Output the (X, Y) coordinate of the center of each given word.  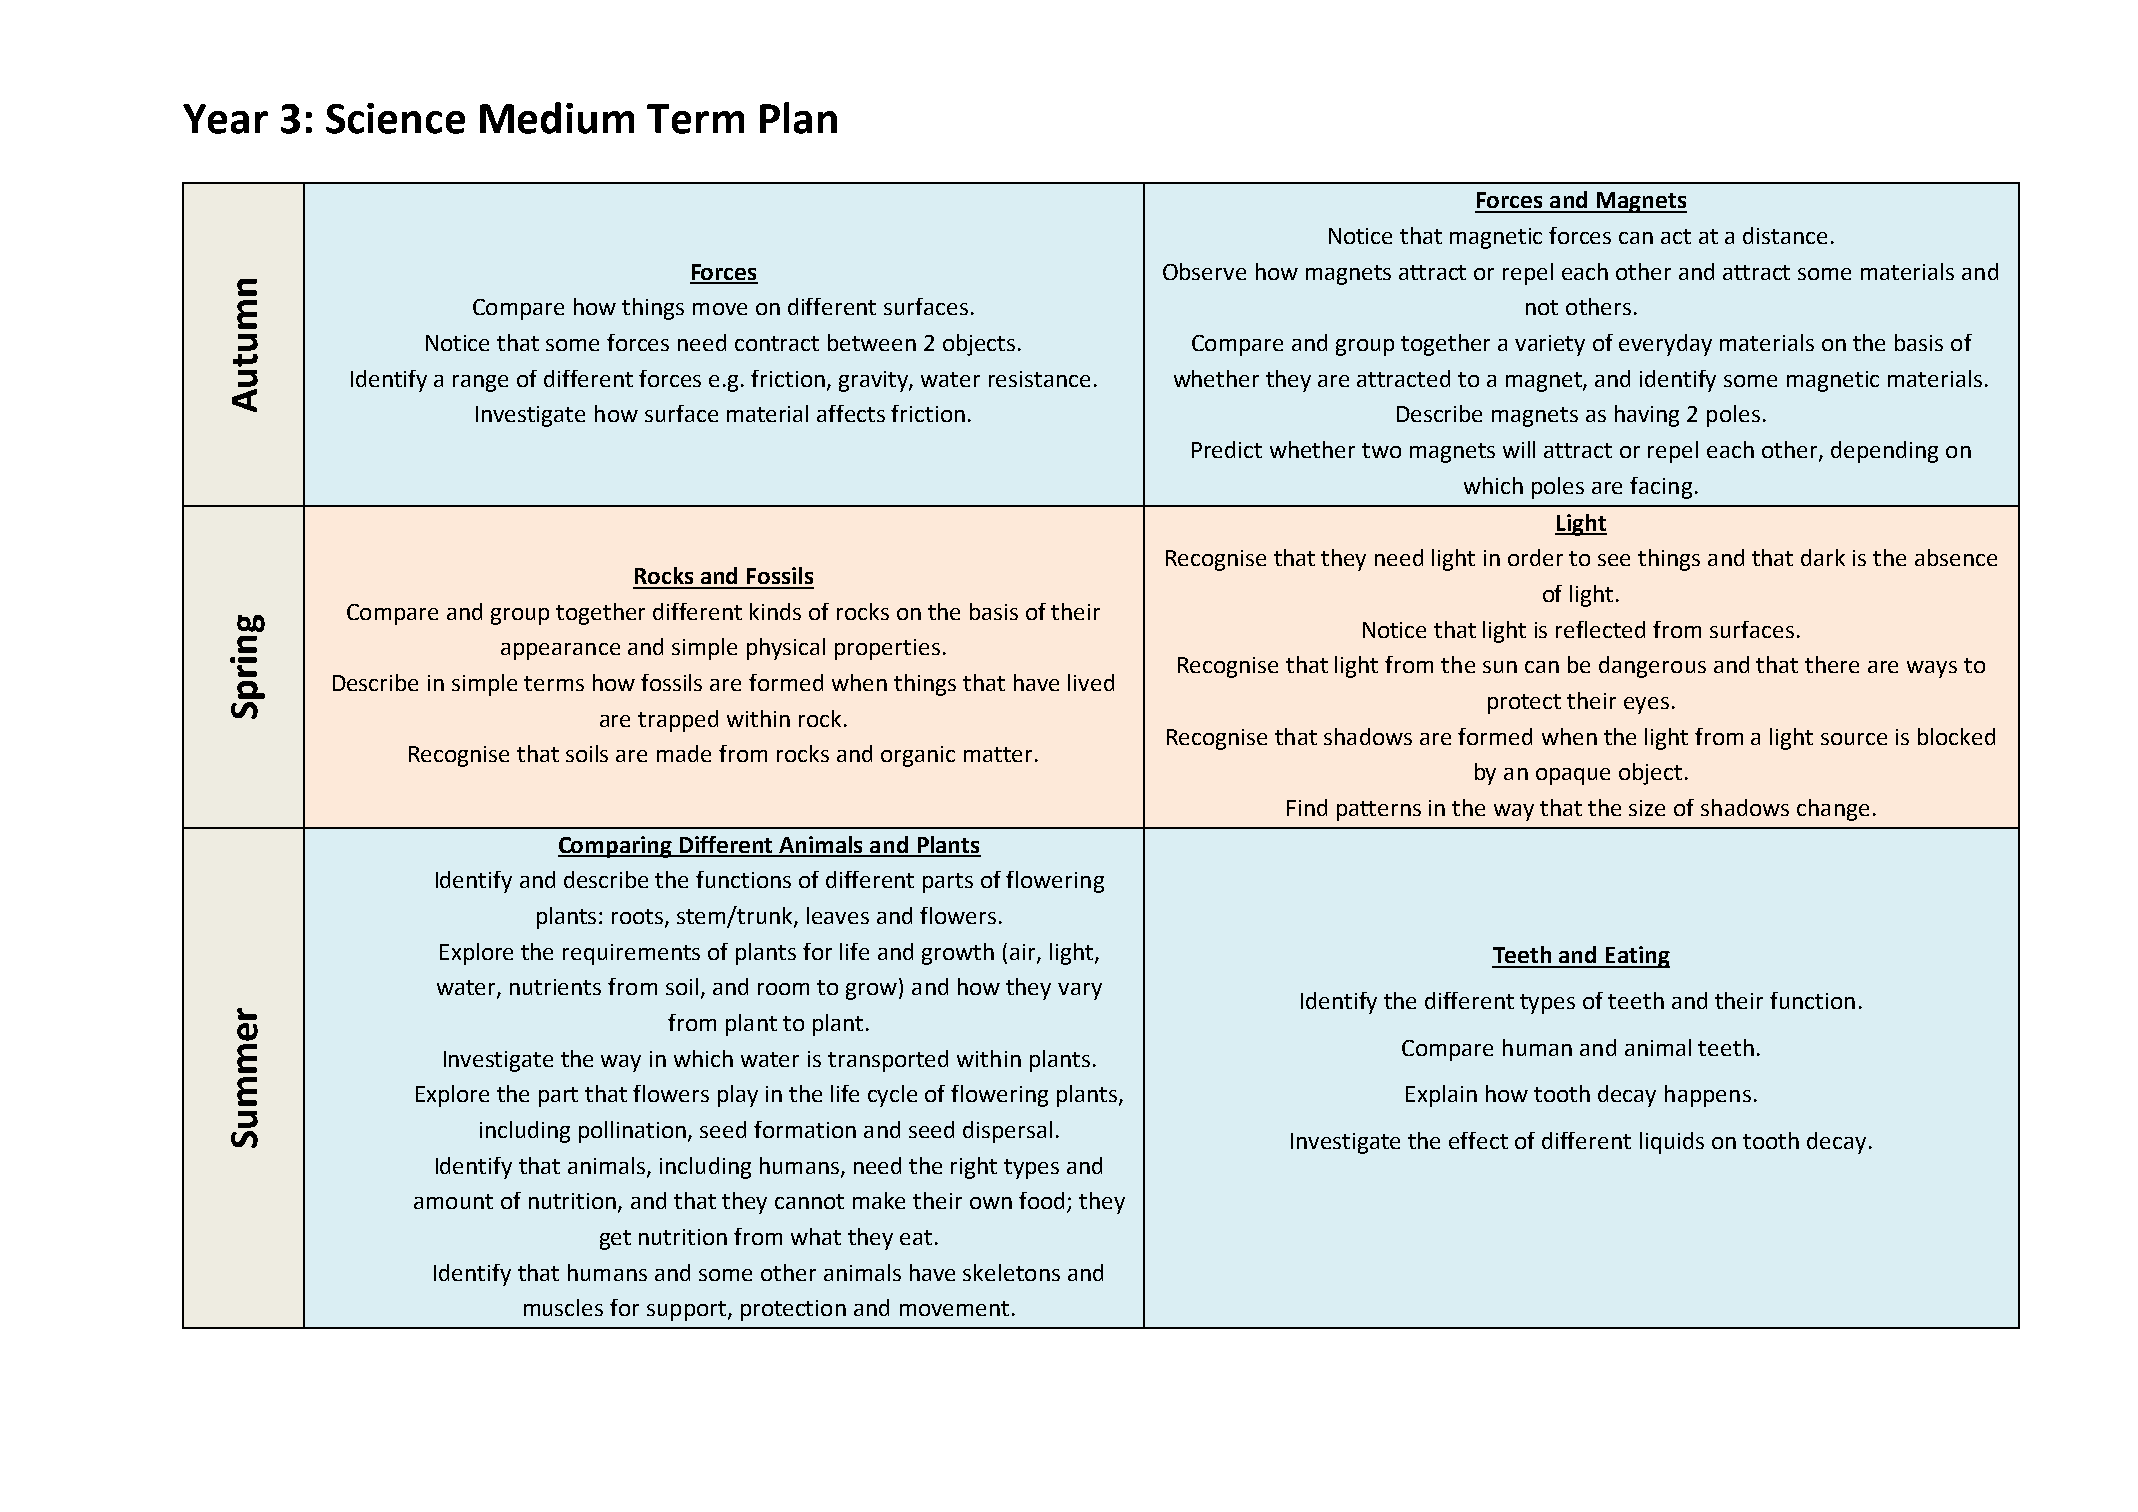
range (480, 383)
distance (1785, 235)
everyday (1665, 345)
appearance (560, 651)
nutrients (555, 987)
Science (395, 118)
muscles (563, 1307)
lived (1091, 682)
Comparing (616, 847)
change (1833, 810)
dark (1823, 557)
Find (1307, 807)
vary (1080, 991)
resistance (1039, 379)
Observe (1204, 271)
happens (1708, 1096)
